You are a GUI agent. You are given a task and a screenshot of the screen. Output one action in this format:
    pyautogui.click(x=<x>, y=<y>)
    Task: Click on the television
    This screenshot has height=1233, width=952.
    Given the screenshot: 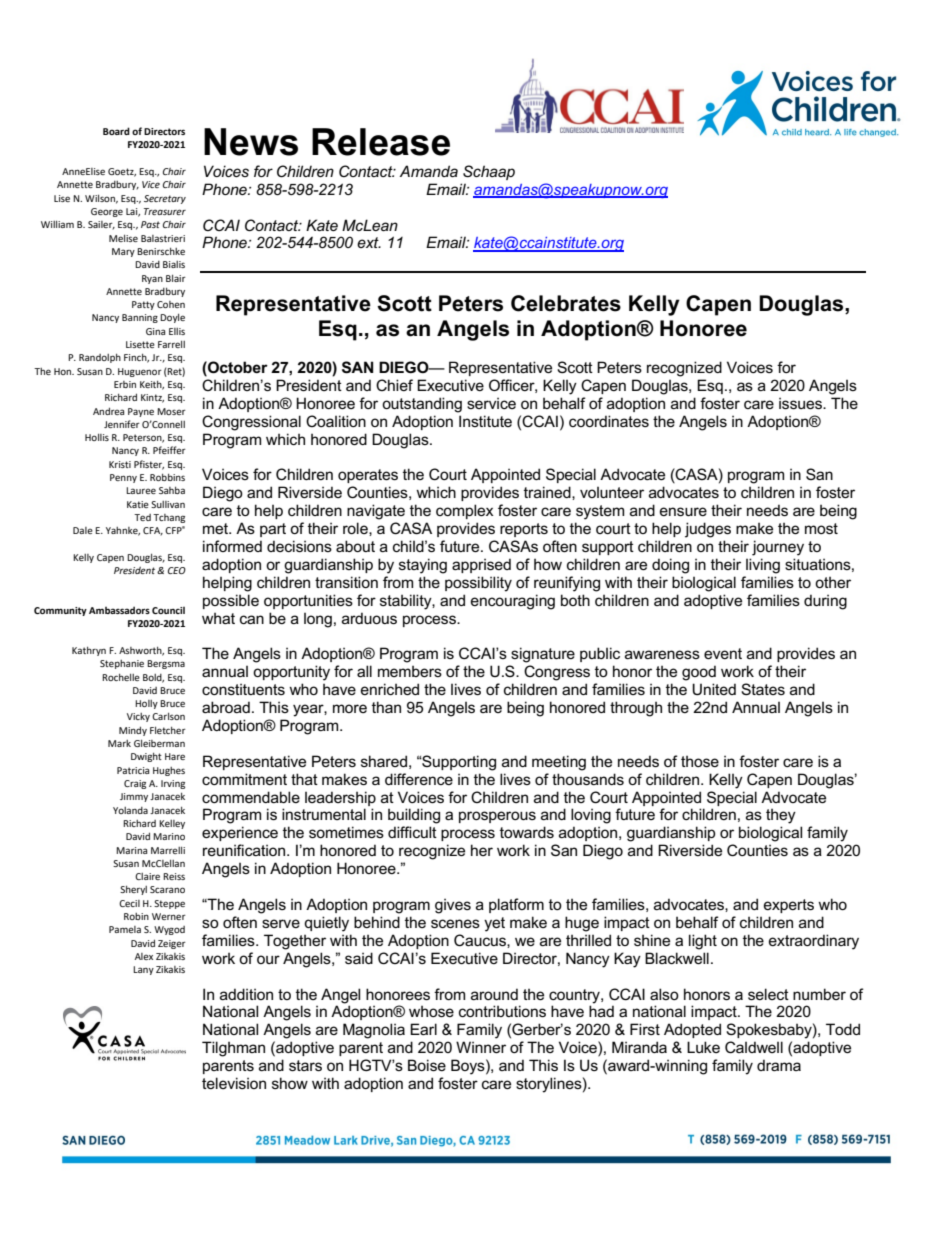 What is the action you would take?
    pyautogui.click(x=234, y=1083)
